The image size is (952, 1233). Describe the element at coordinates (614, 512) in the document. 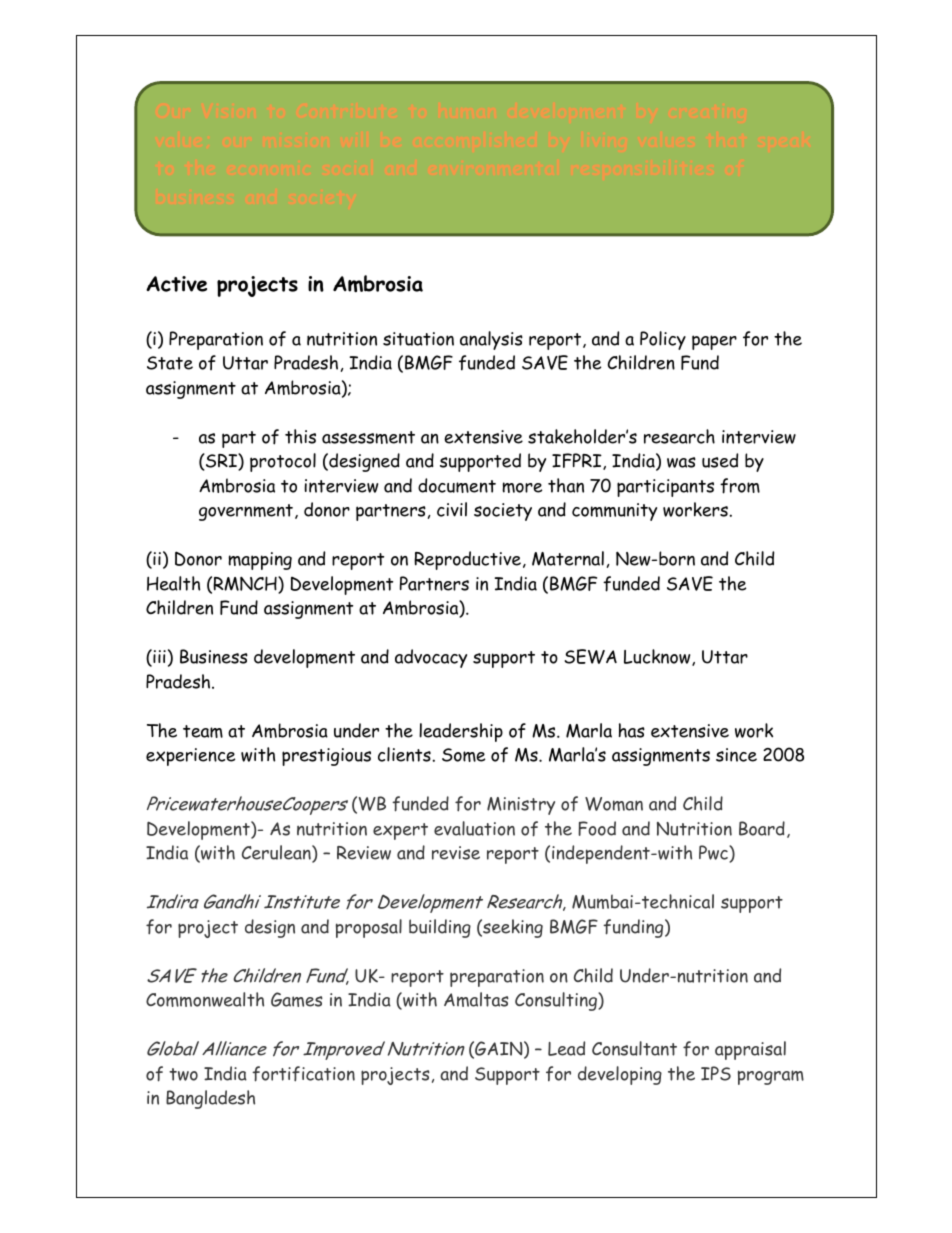

I see `community` at that location.
